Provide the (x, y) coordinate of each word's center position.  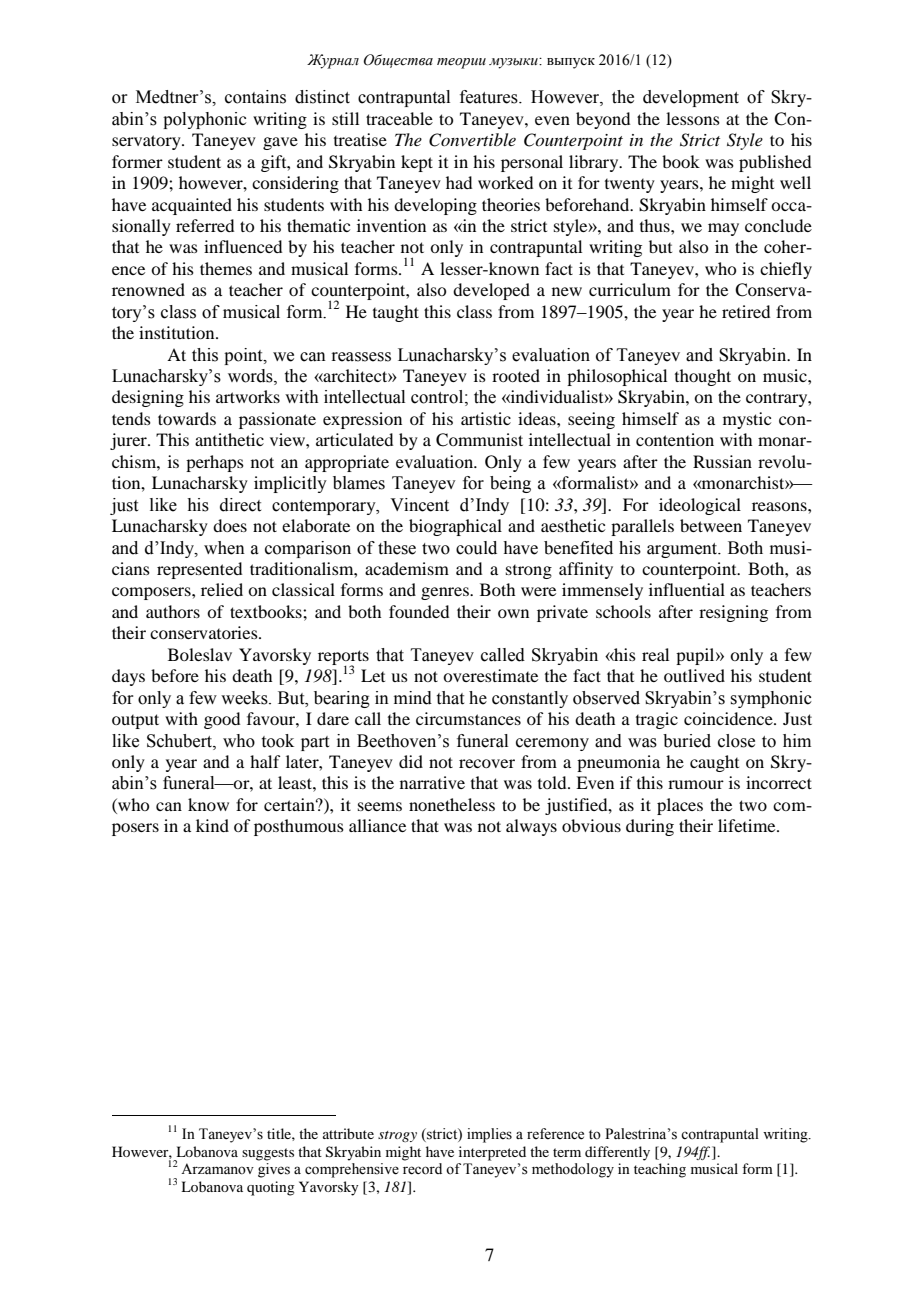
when (224, 548)
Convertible (472, 140)
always (531, 827)
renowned (148, 289)
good (222, 720)
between (711, 525)
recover (487, 763)
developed (491, 291)
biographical (455, 527)
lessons (693, 118)
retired (746, 311)
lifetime (748, 825)
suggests (268, 1154)
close (736, 741)
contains (255, 97)
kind (212, 825)
